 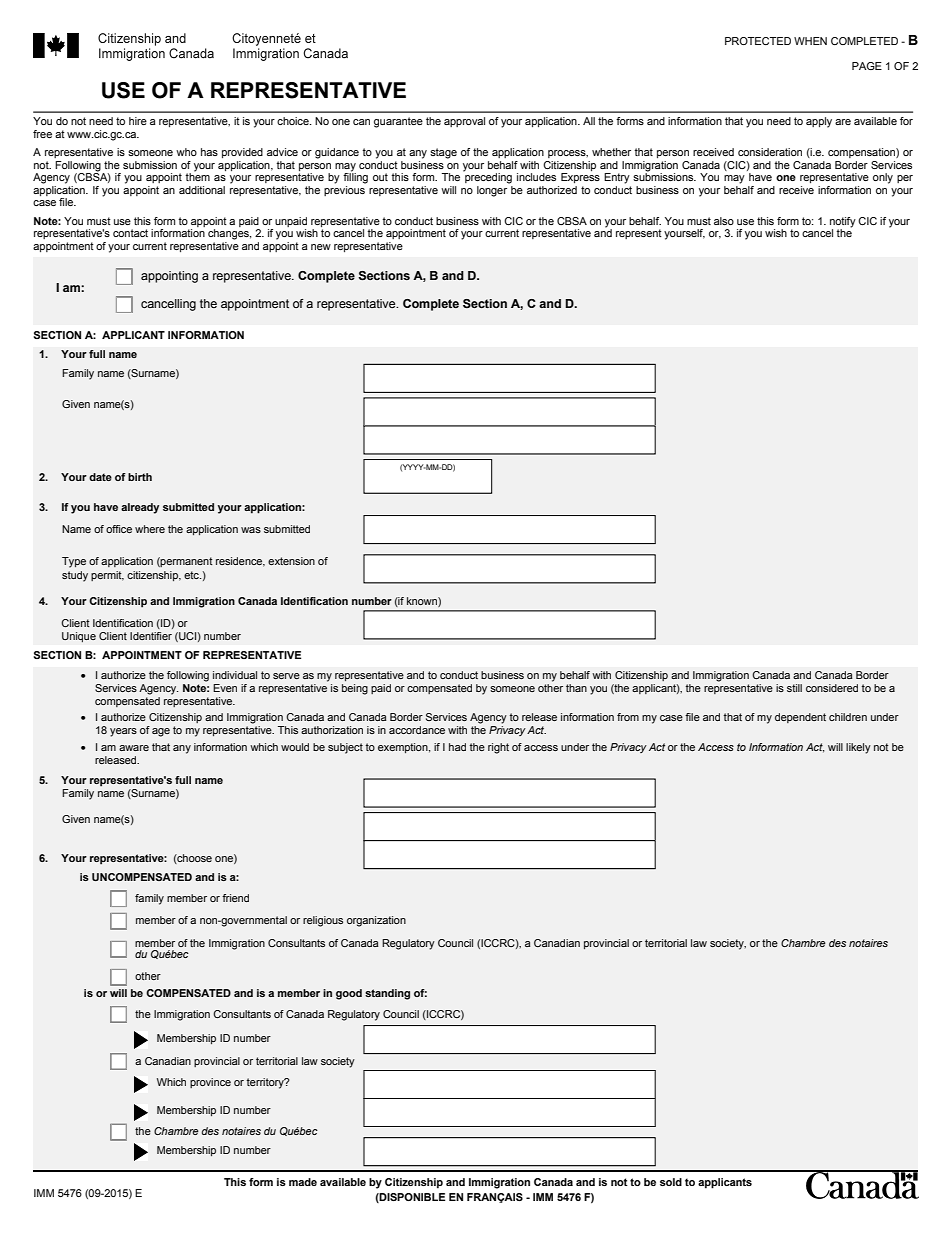 What do you see at coordinates (758, 41) in the page?
I see `PROTECTED` at bounding box center [758, 41].
